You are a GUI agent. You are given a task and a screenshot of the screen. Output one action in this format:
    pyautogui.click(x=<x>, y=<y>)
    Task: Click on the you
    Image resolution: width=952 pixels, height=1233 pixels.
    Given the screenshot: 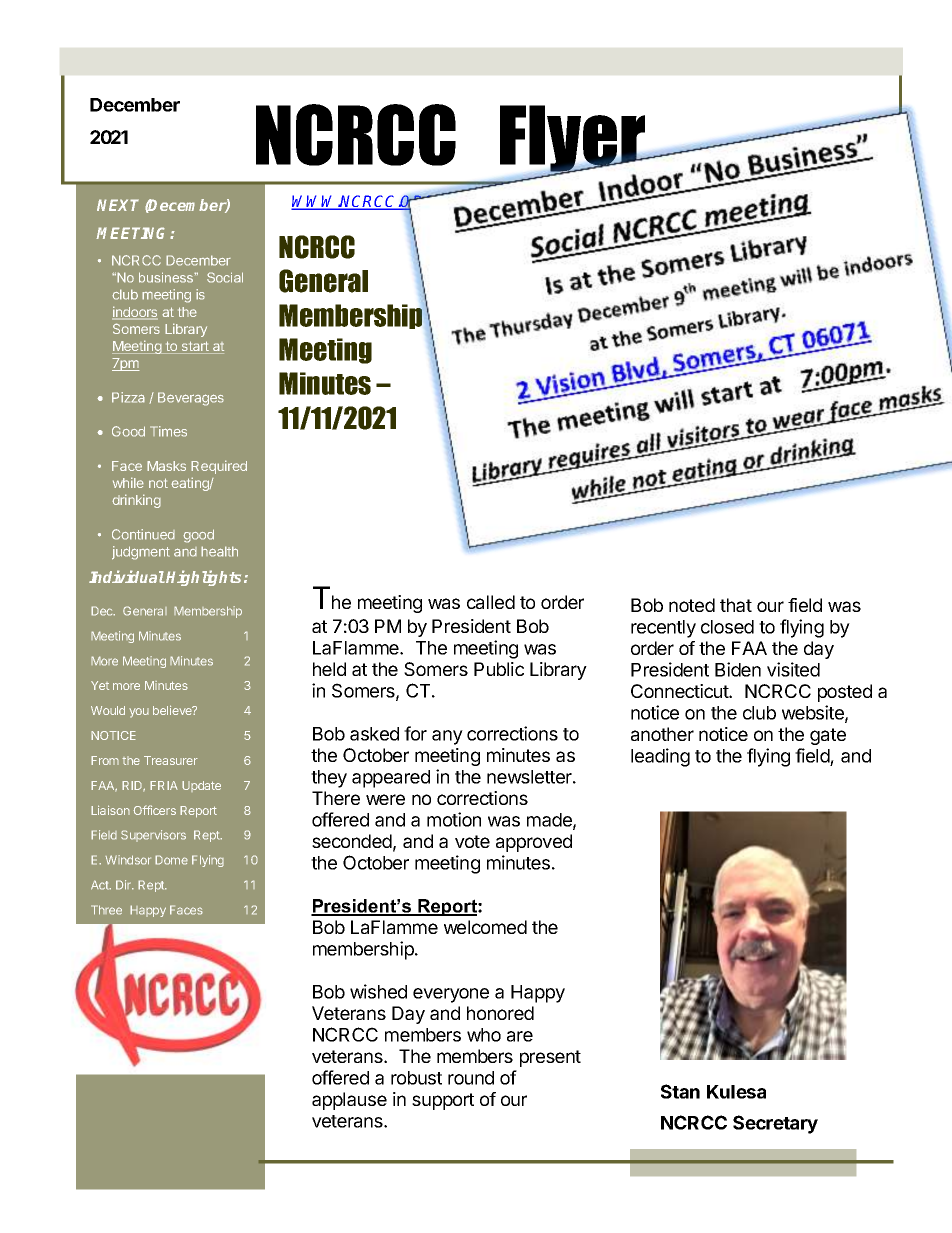 What is the action you would take?
    pyautogui.click(x=139, y=713)
